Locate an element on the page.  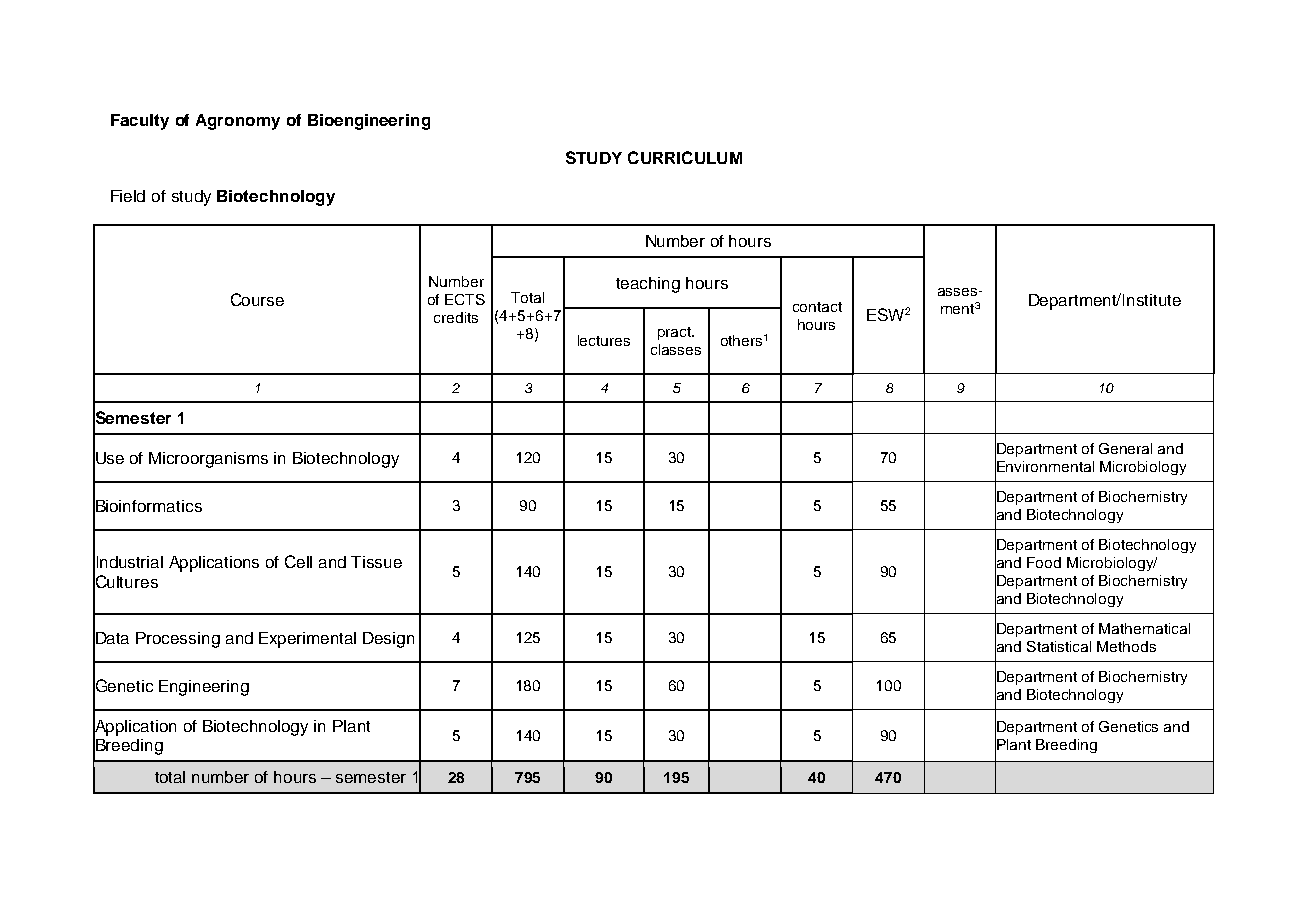
CURRICULUM is located at coordinates (685, 157).
